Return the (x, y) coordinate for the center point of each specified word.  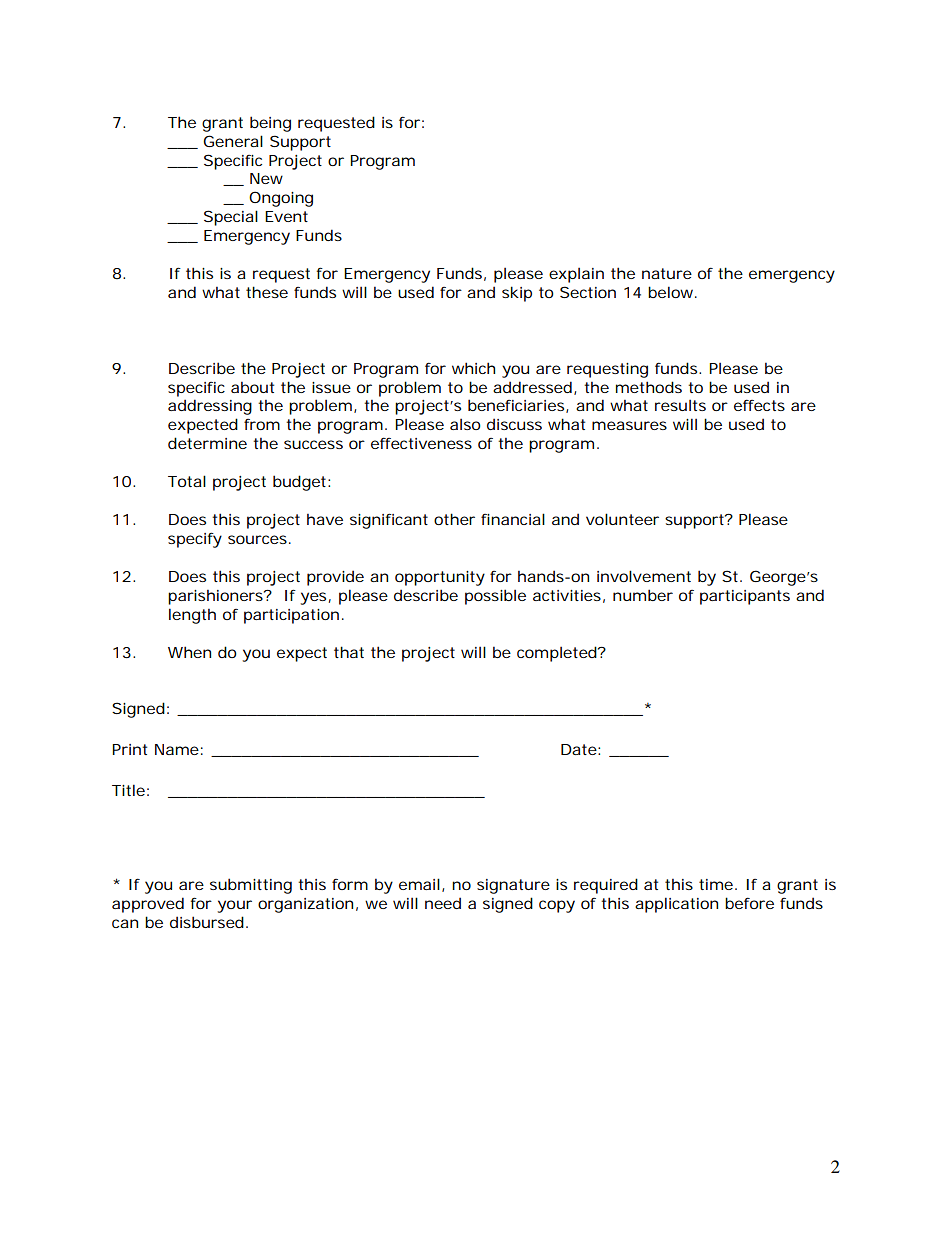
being (270, 124)
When (189, 652)
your (234, 906)
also (465, 424)
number (643, 595)
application (676, 905)
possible (495, 597)
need (443, 903)
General (233, 141)
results (680, 405)
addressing (210, 407)
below (672, 292)
